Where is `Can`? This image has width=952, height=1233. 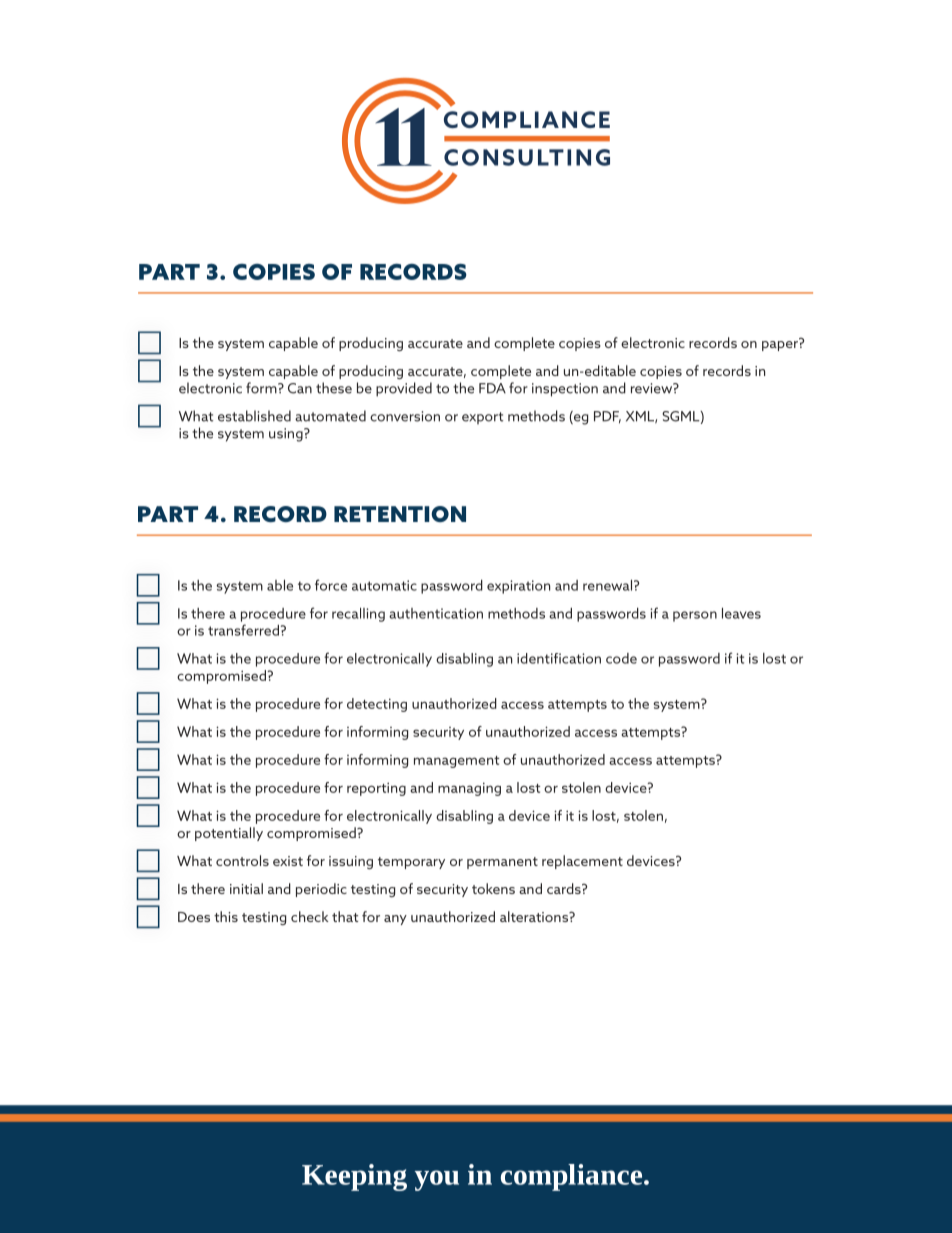
Can is located at coordinates (300, 388).
